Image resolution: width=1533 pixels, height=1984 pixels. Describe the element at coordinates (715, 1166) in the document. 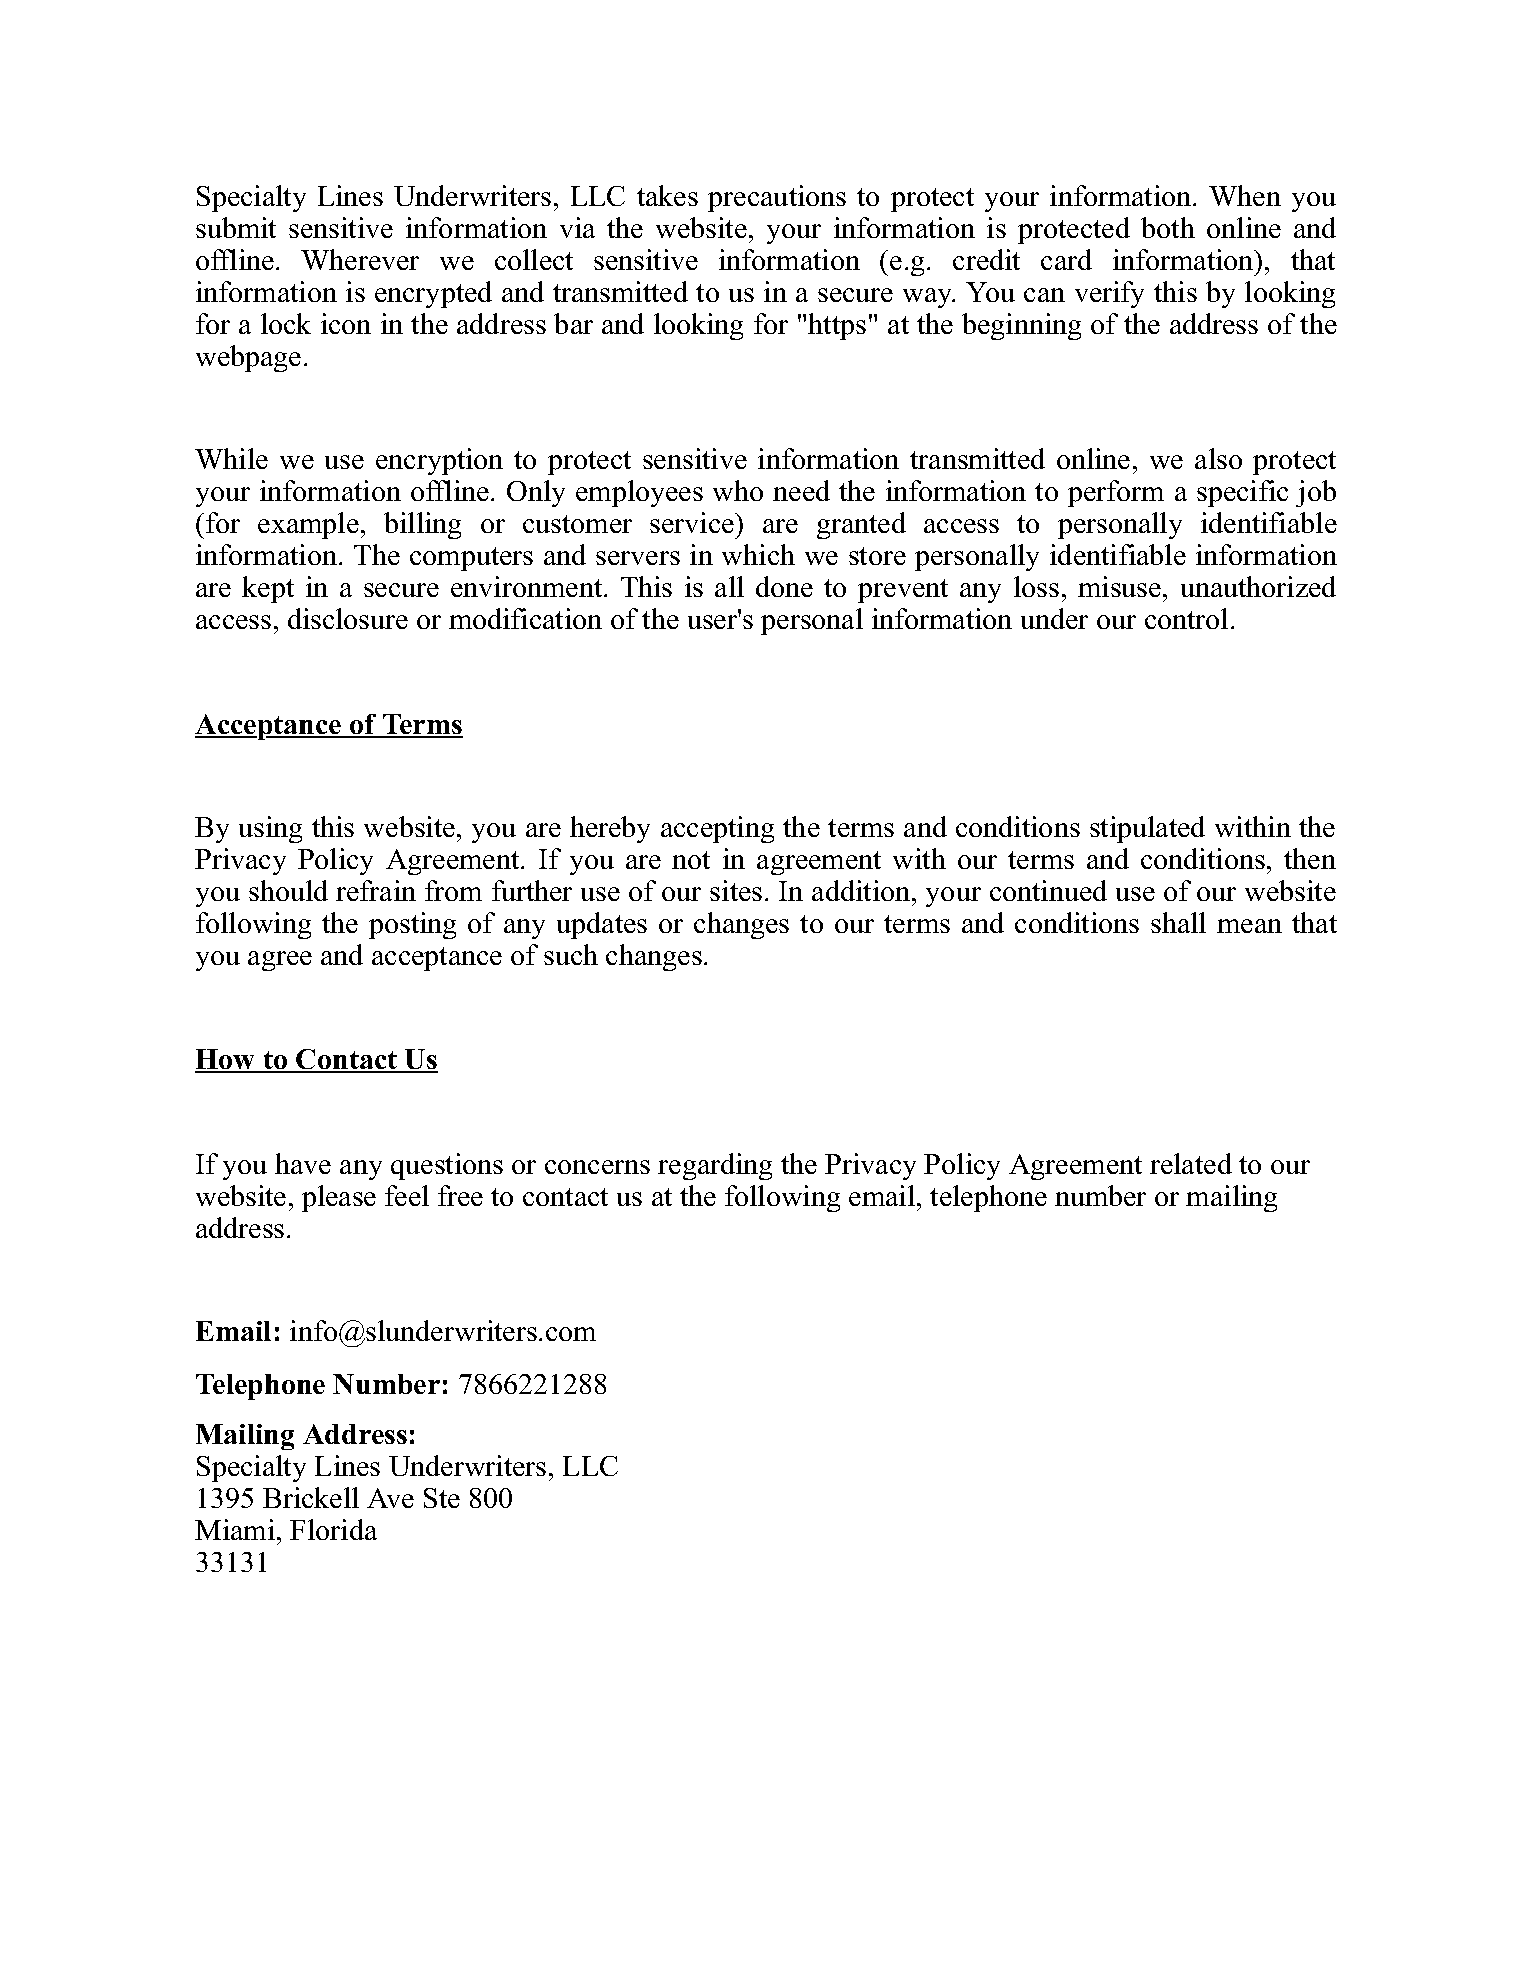

I see `regarding` at that location.
